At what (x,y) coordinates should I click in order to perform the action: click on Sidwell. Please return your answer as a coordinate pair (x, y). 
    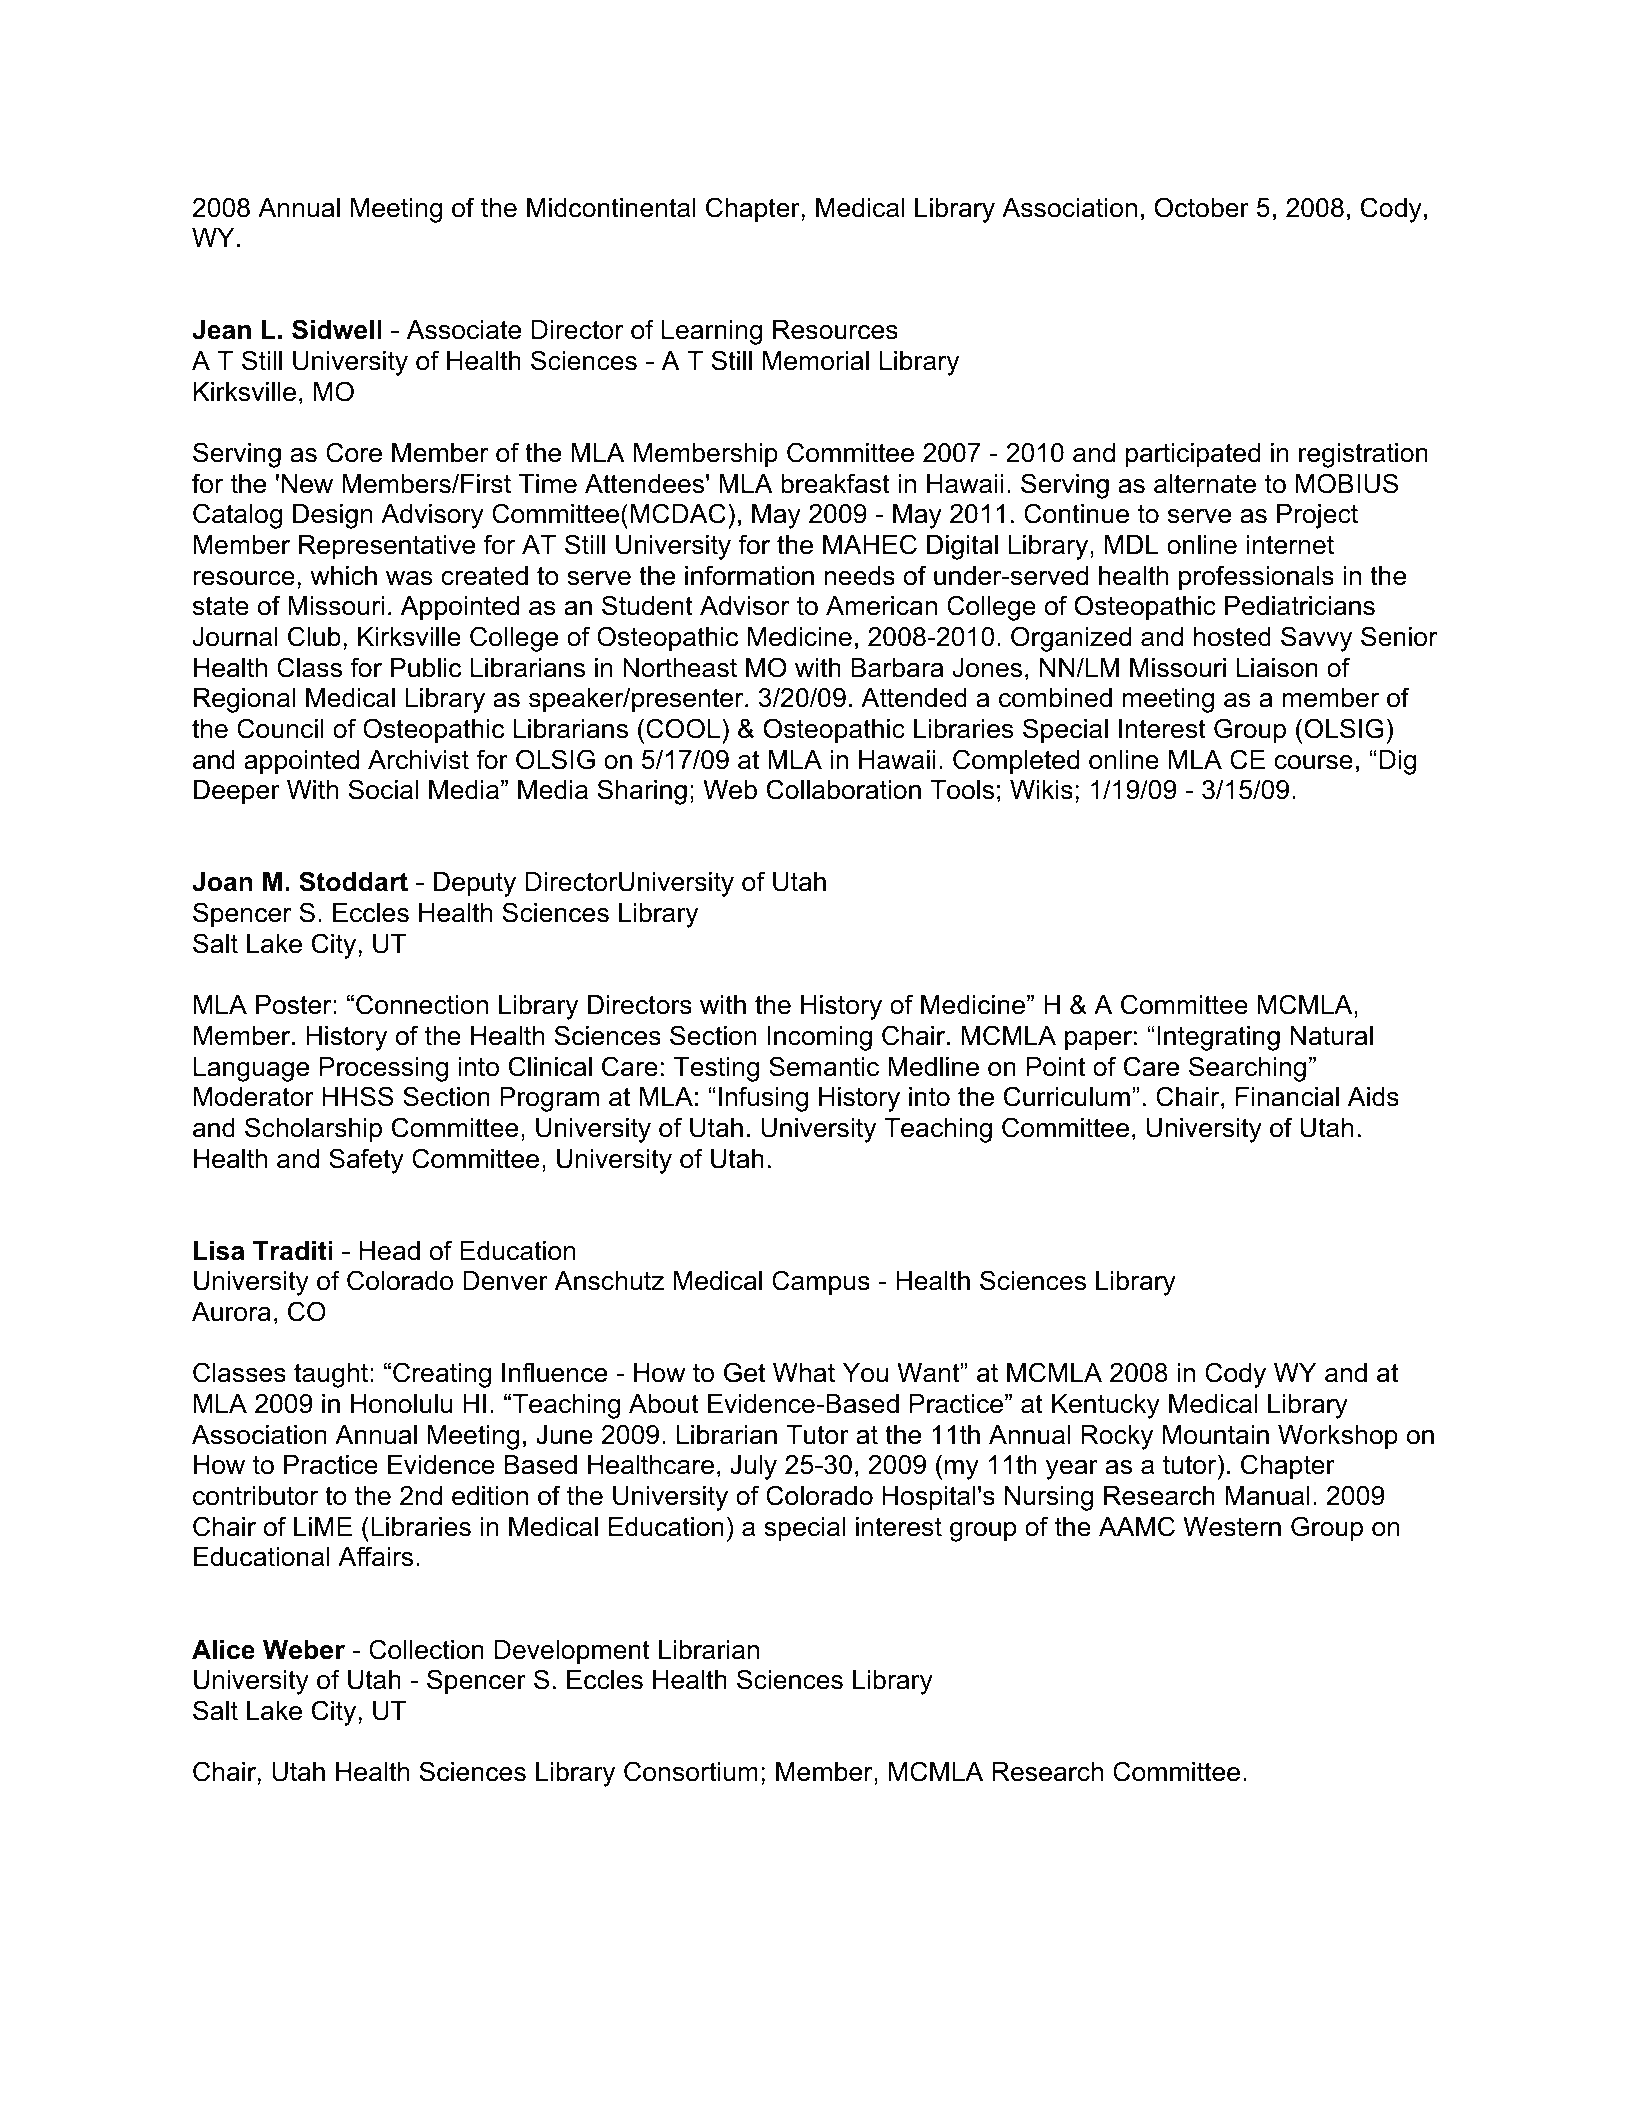
    Looking at the image, I should click on (337, 329).
